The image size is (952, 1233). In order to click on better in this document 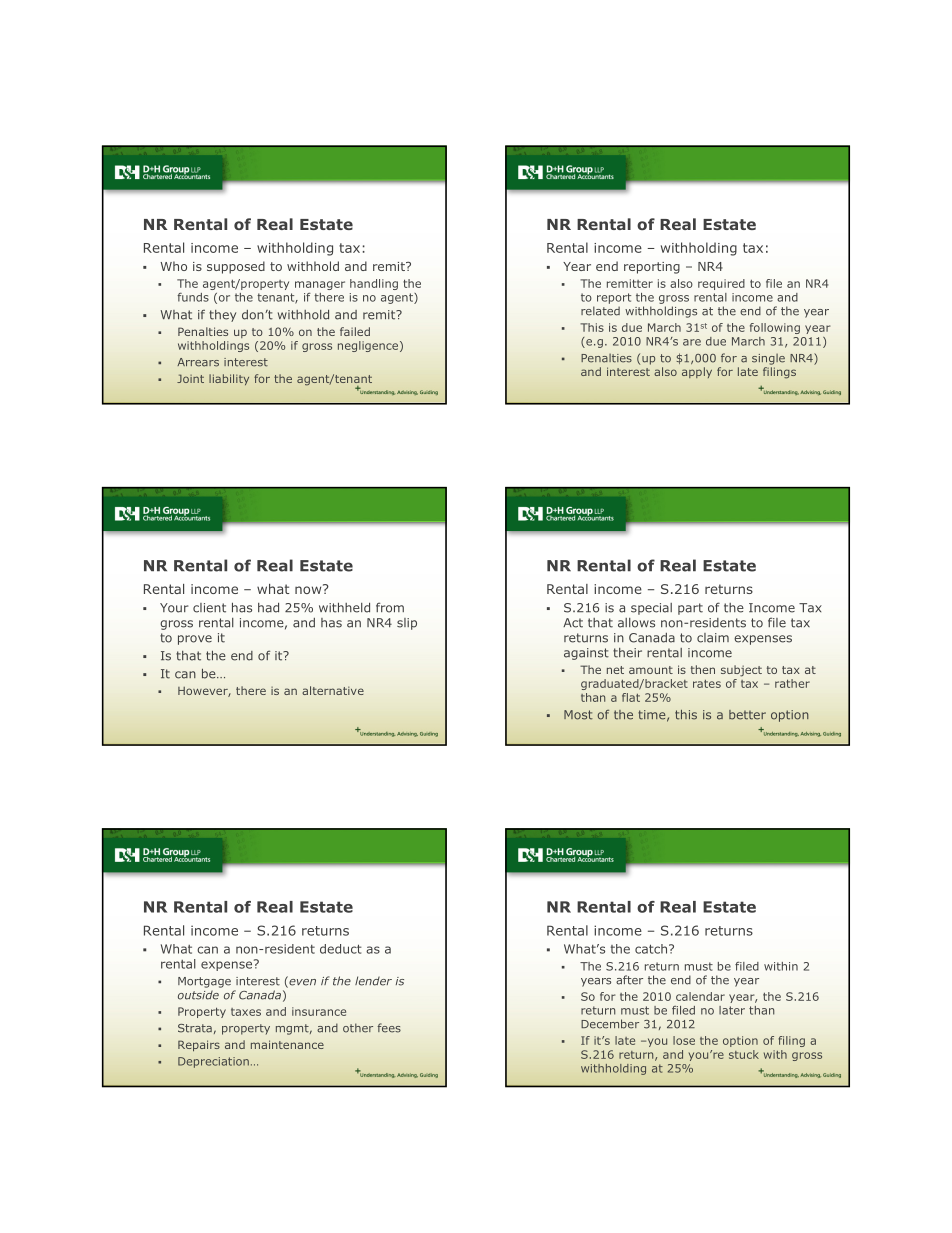, I will do `click(747, 715)`.
